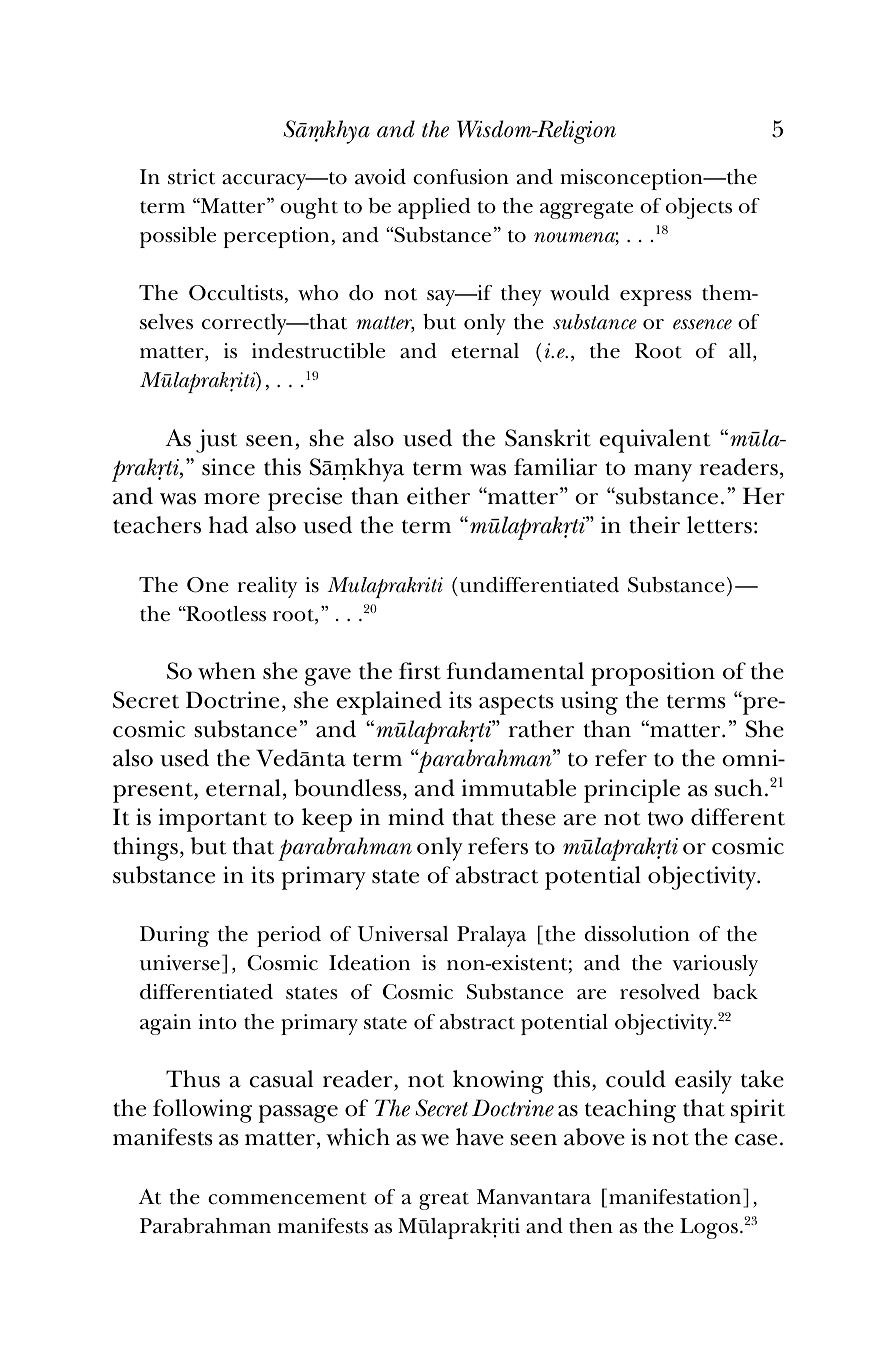 The image size is (889, 1372). I want to click on first, so click(420, 671).
